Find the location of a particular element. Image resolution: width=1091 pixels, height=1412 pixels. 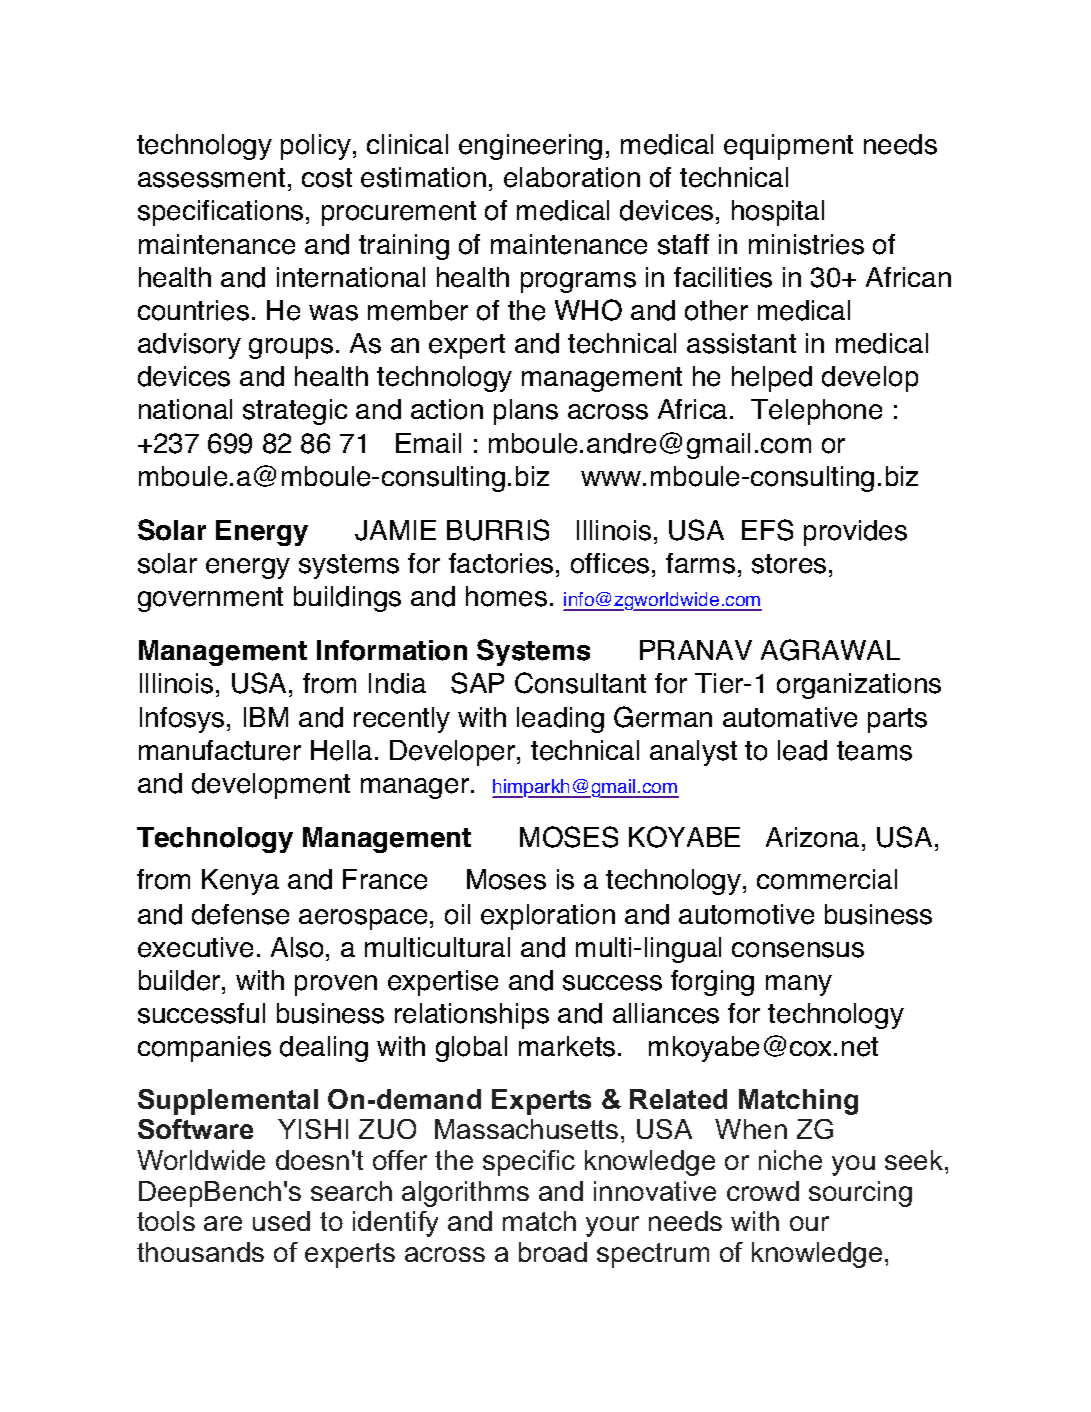

Consultant is located at coordinates (580, 683).
